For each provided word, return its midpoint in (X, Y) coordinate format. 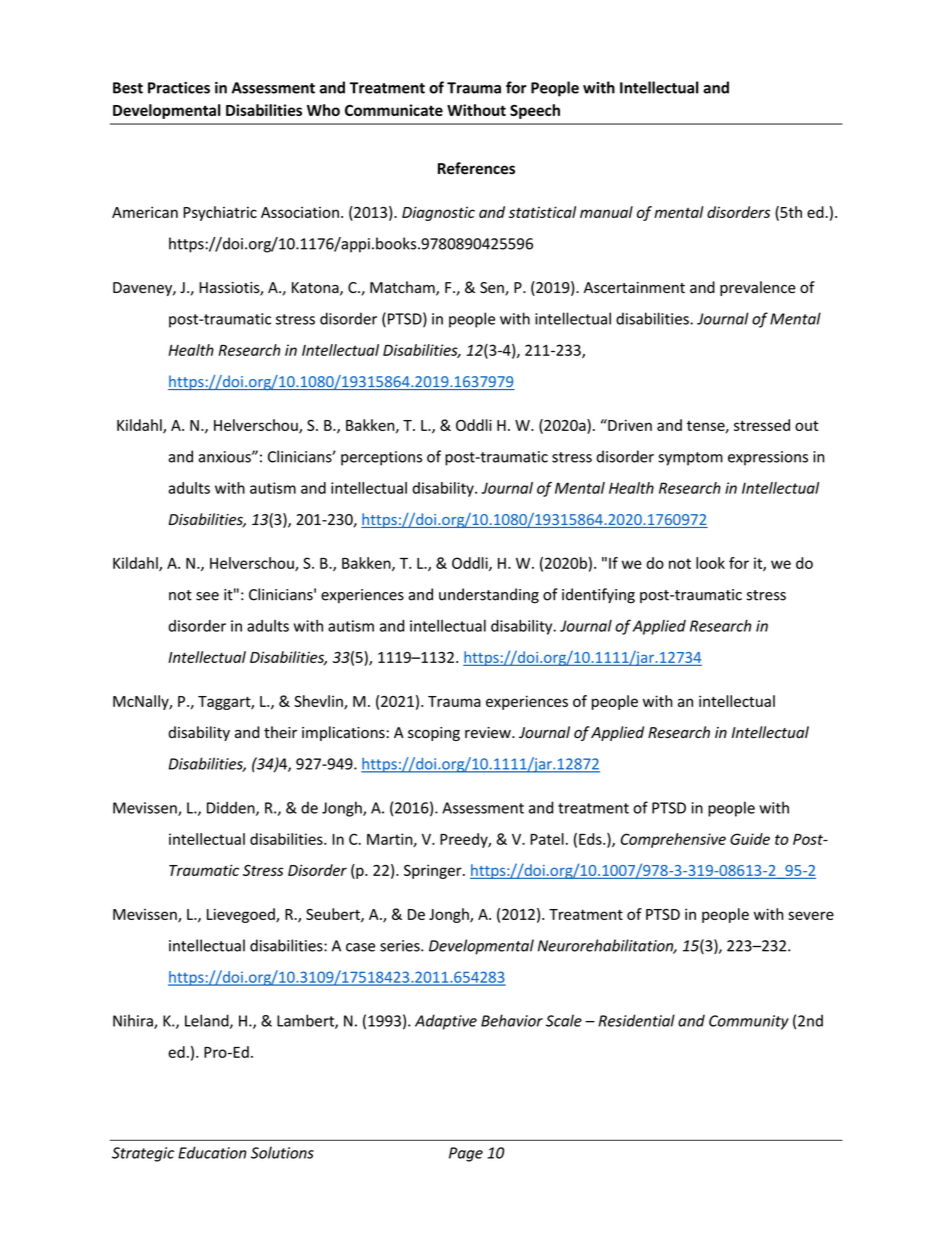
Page (466, 1154)
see (207, 596)
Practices (179, 88)
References (476, 168)
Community (749, 1022)
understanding (489, 596)
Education (212, 1152)
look (710, 563)
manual (606, 212)
